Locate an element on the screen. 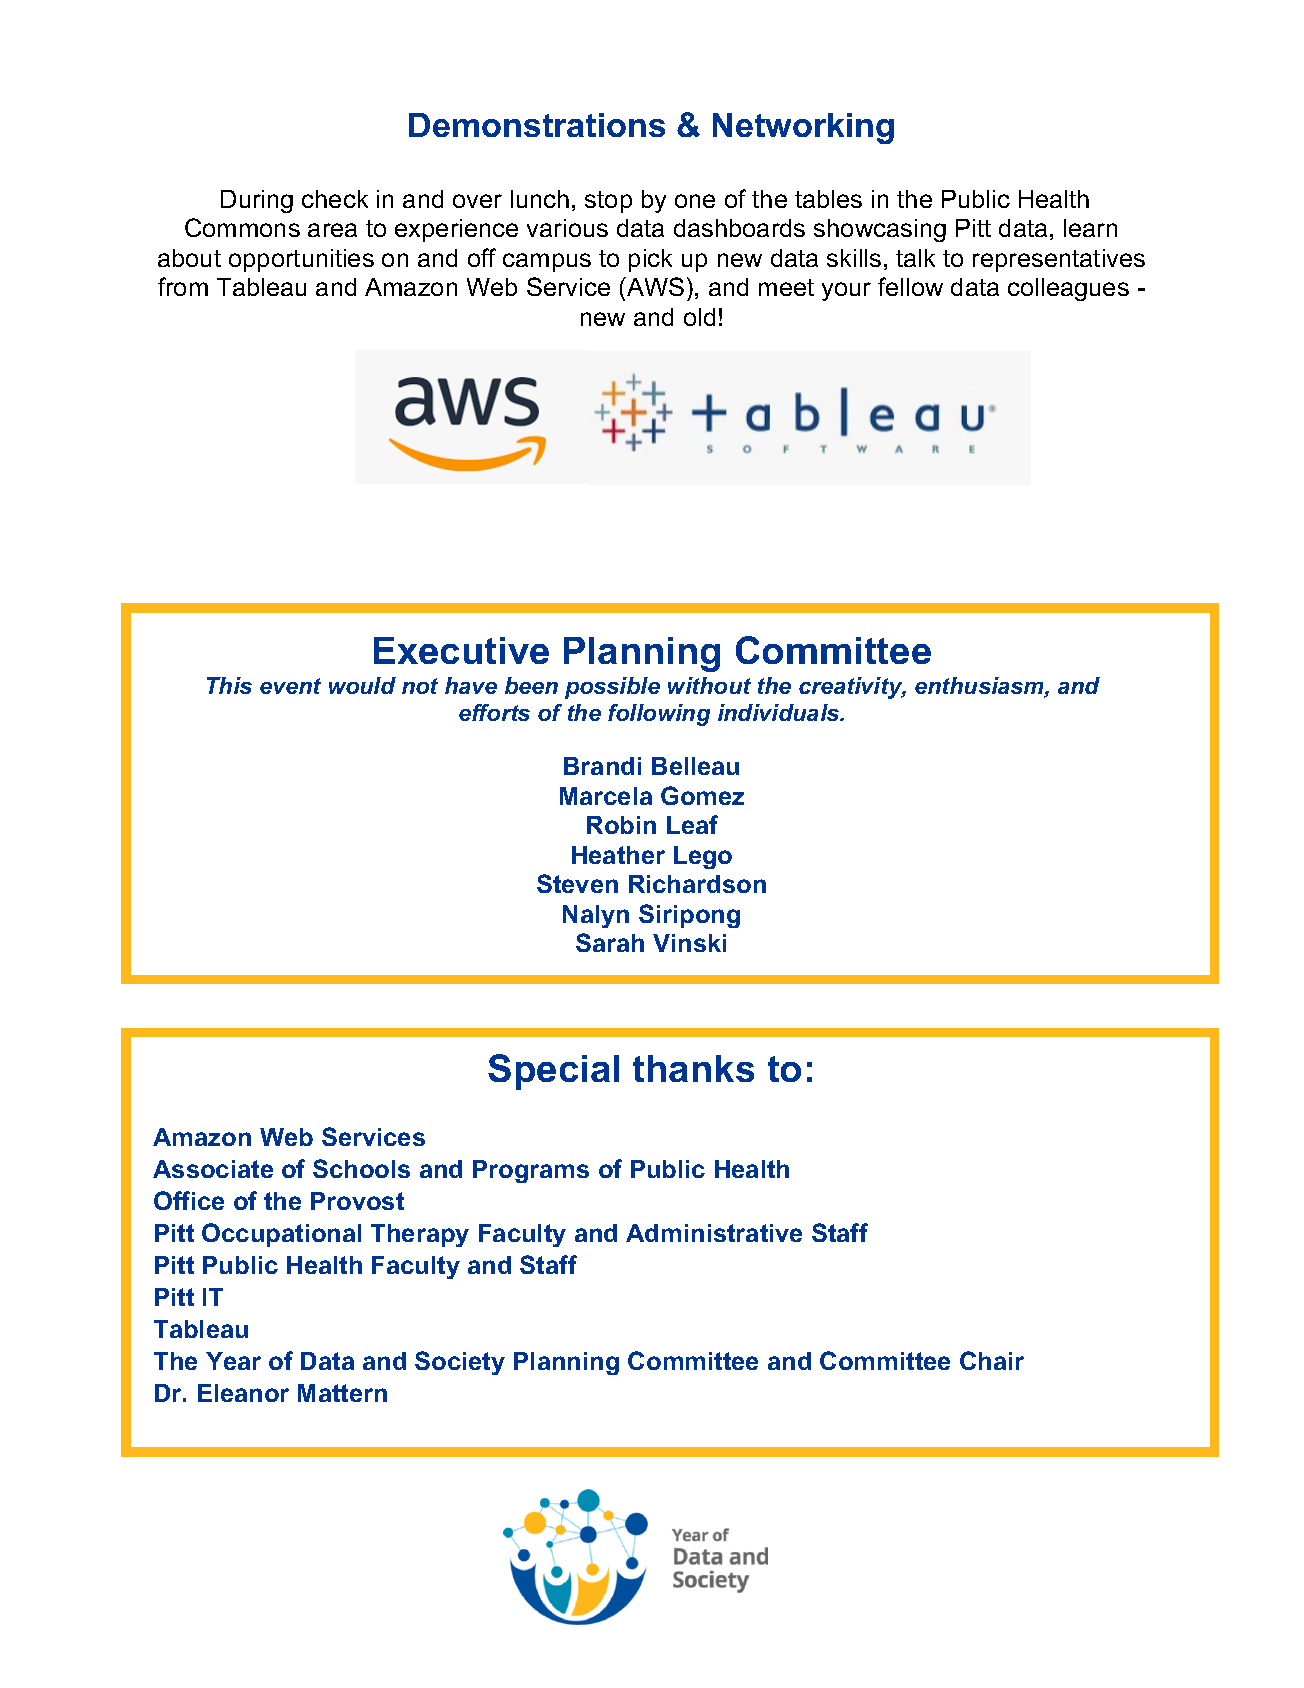  Year is located at coordinates (233, 1361).
